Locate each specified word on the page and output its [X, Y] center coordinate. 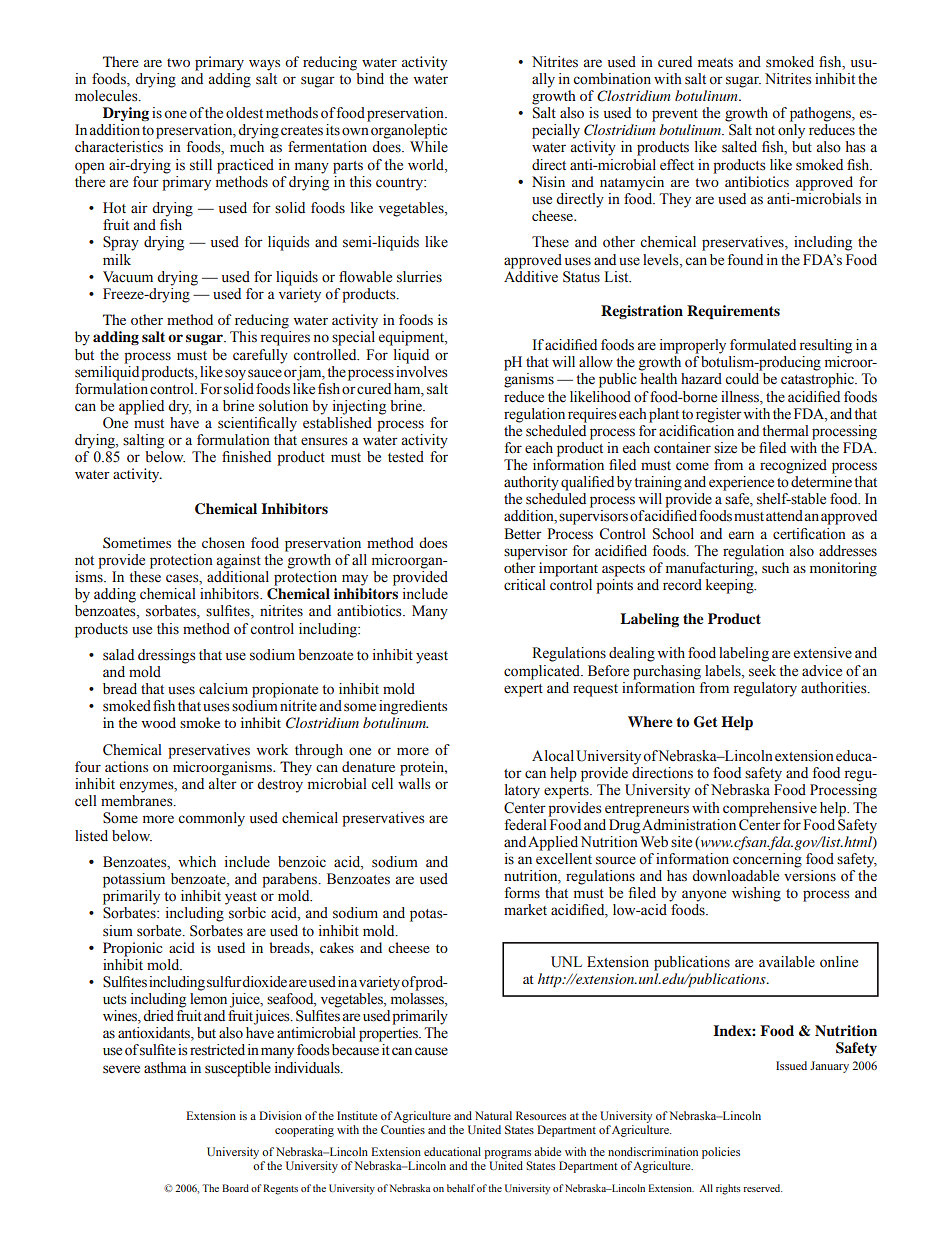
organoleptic [409, 131]
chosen [223, 542]
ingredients [413, 707]
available [787, 962]
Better [523, 534]
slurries [419, 277]
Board [235, 1188]
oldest [244, 113]
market [525, 910]
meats [715, 63]
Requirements [733, 312]
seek [762, 671]
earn [741, 535]
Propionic [132, 949]
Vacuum [128, 277]
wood [159, 722]
